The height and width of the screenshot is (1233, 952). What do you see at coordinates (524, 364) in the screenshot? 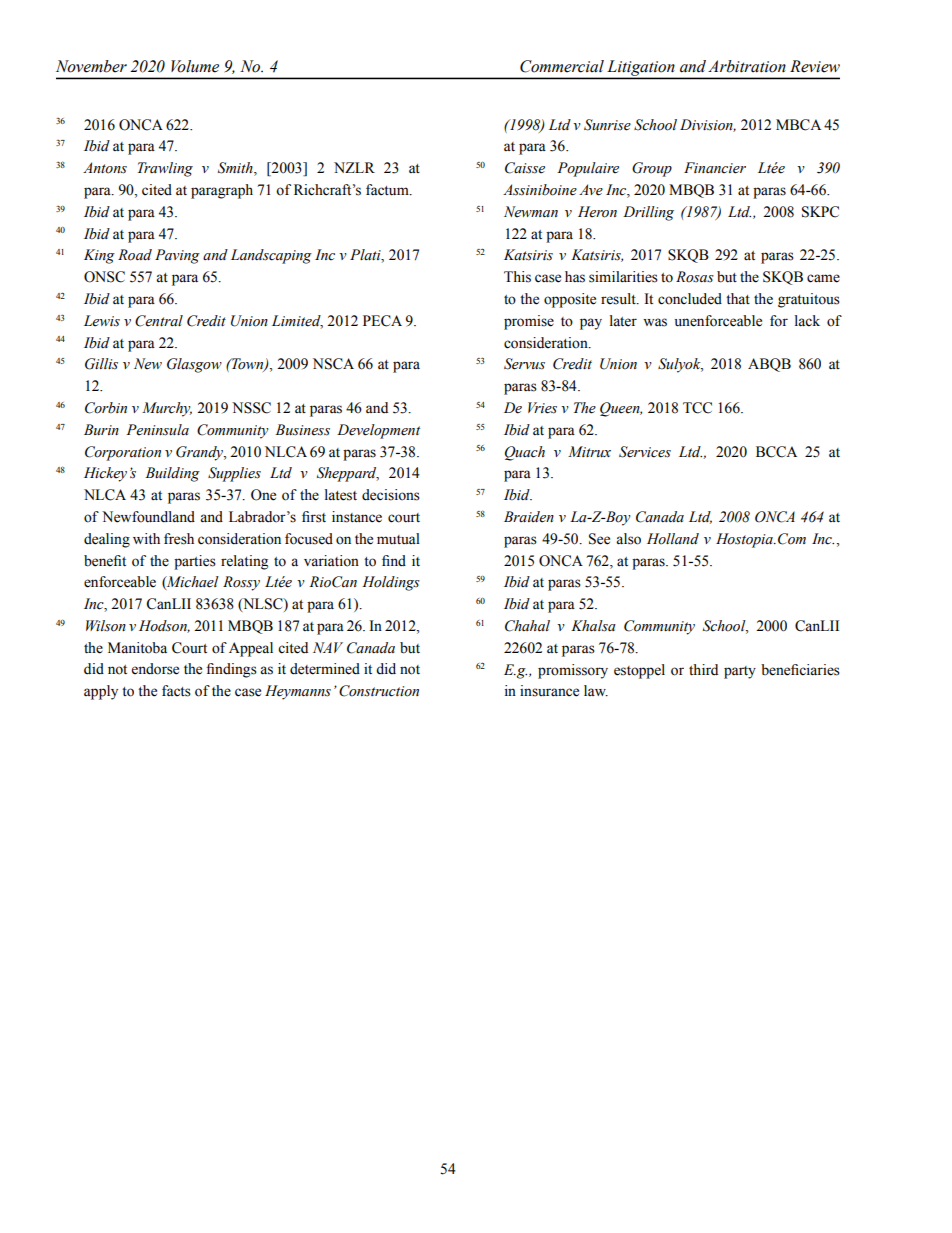
I see `Servus` at bounding box center [524, 364].
